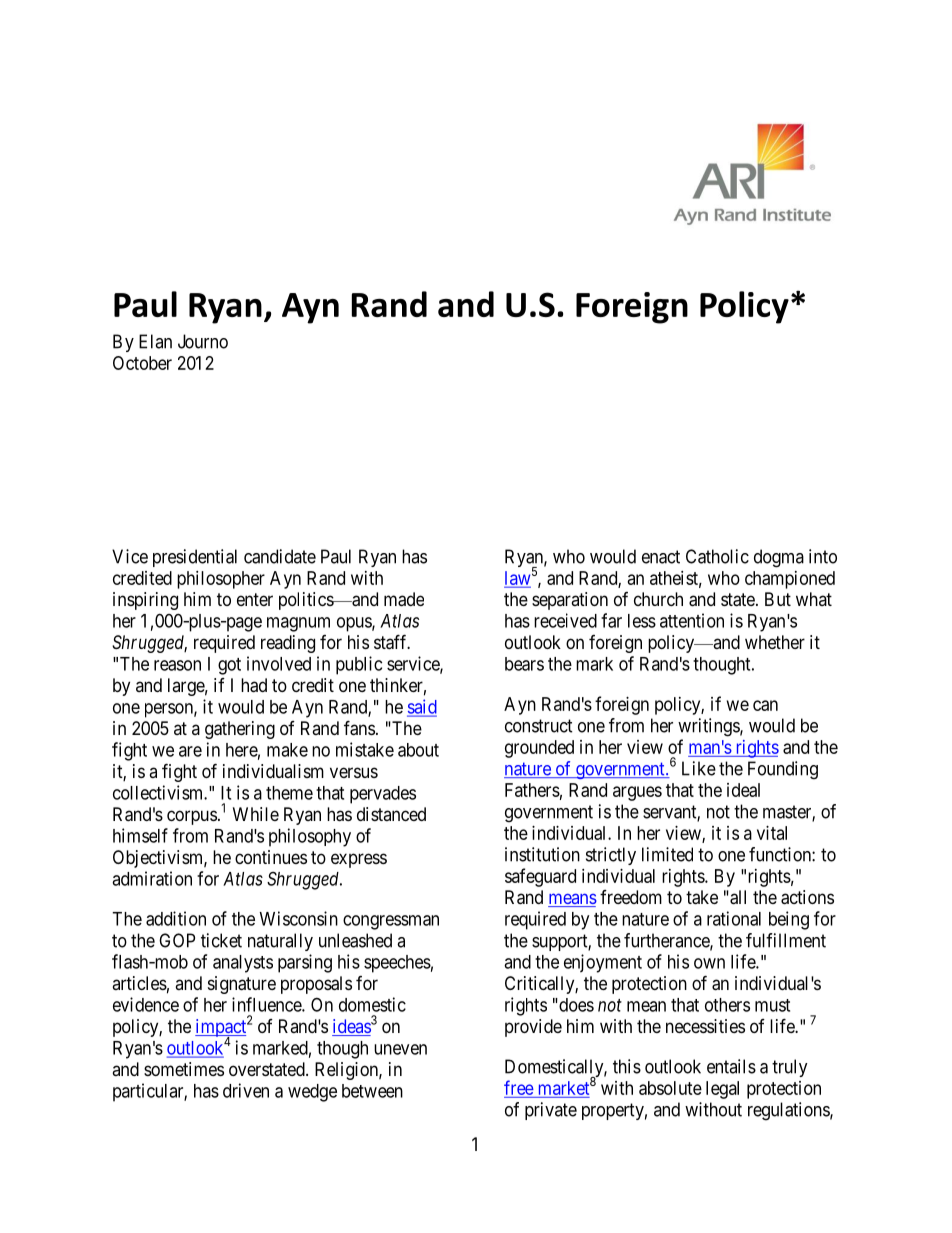 The width and height of the screenshot is (952, 1233). I want to click on But, so click(778, 599).
